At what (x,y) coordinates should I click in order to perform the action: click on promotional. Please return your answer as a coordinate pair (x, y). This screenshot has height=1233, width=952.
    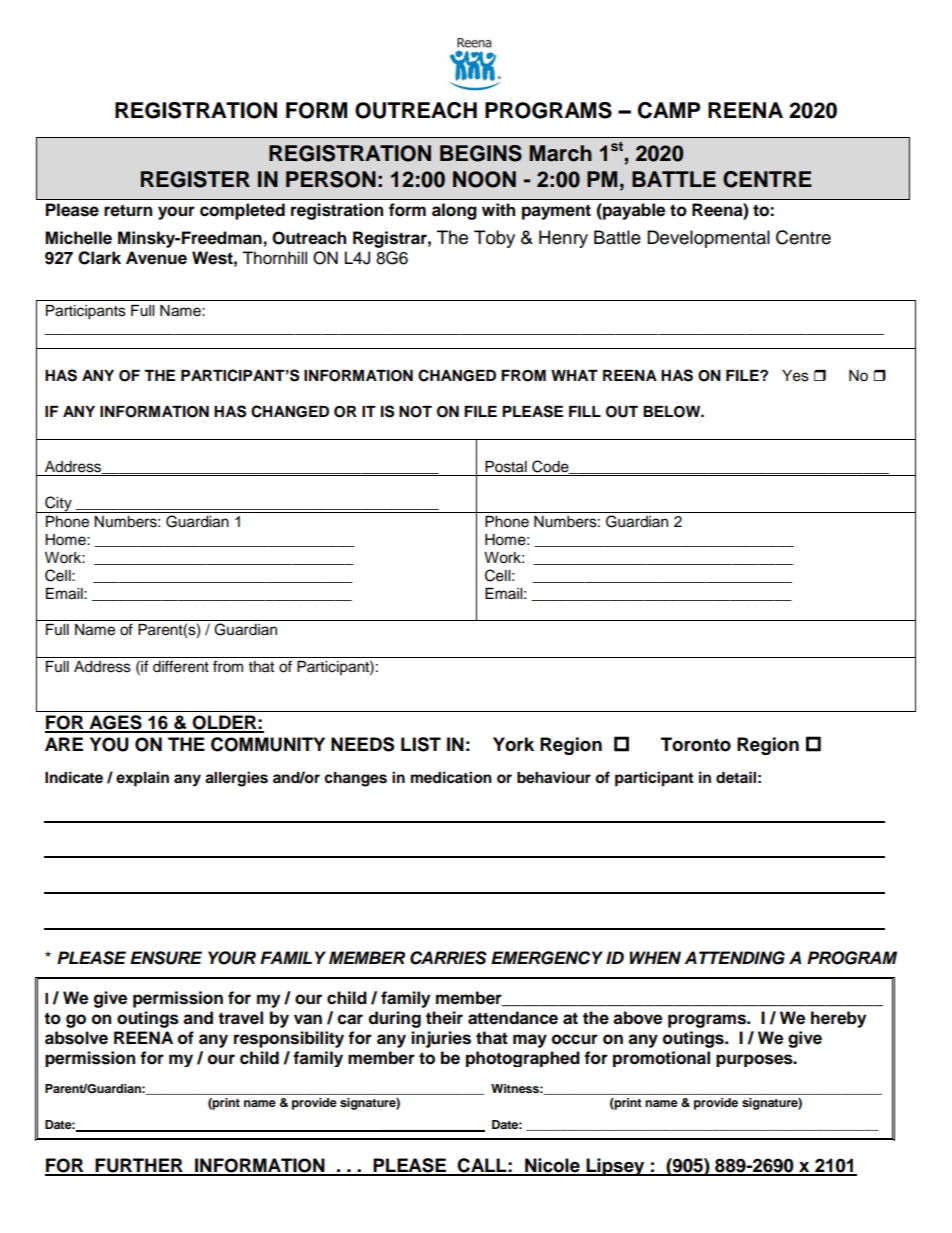
    Looking at the image, I should click on (661, 1059).
